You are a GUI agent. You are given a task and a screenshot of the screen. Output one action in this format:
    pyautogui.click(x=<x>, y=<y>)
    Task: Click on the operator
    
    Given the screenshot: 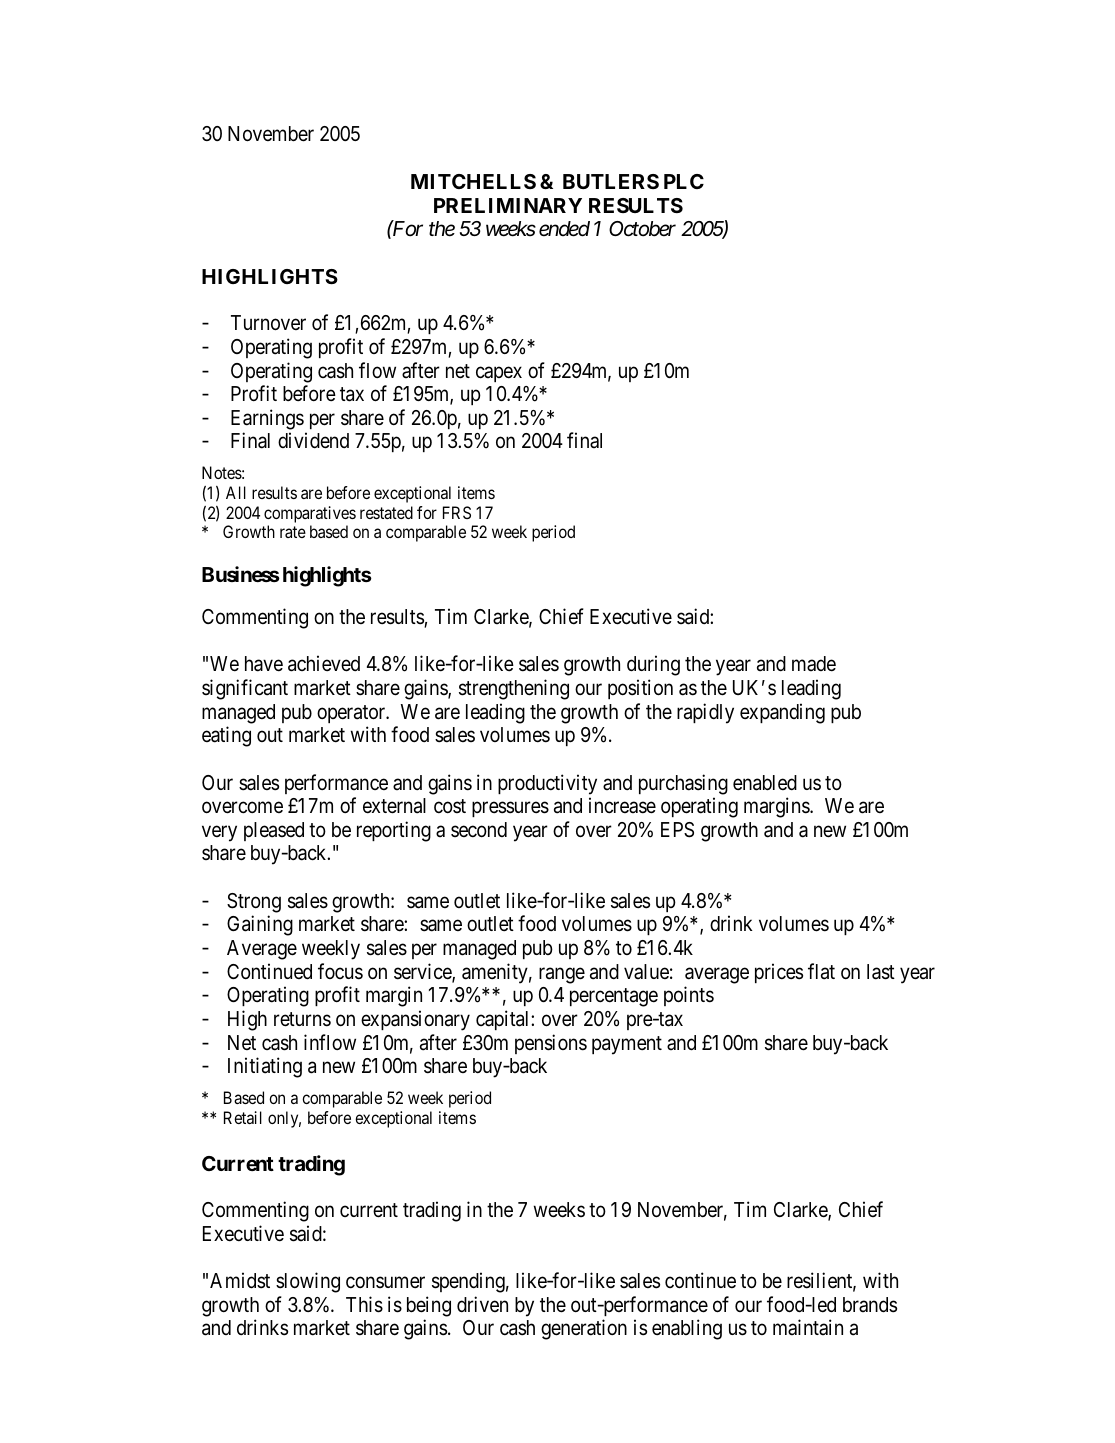 What is the action you would take?
    pyautogui.click(x=352, y=714)
